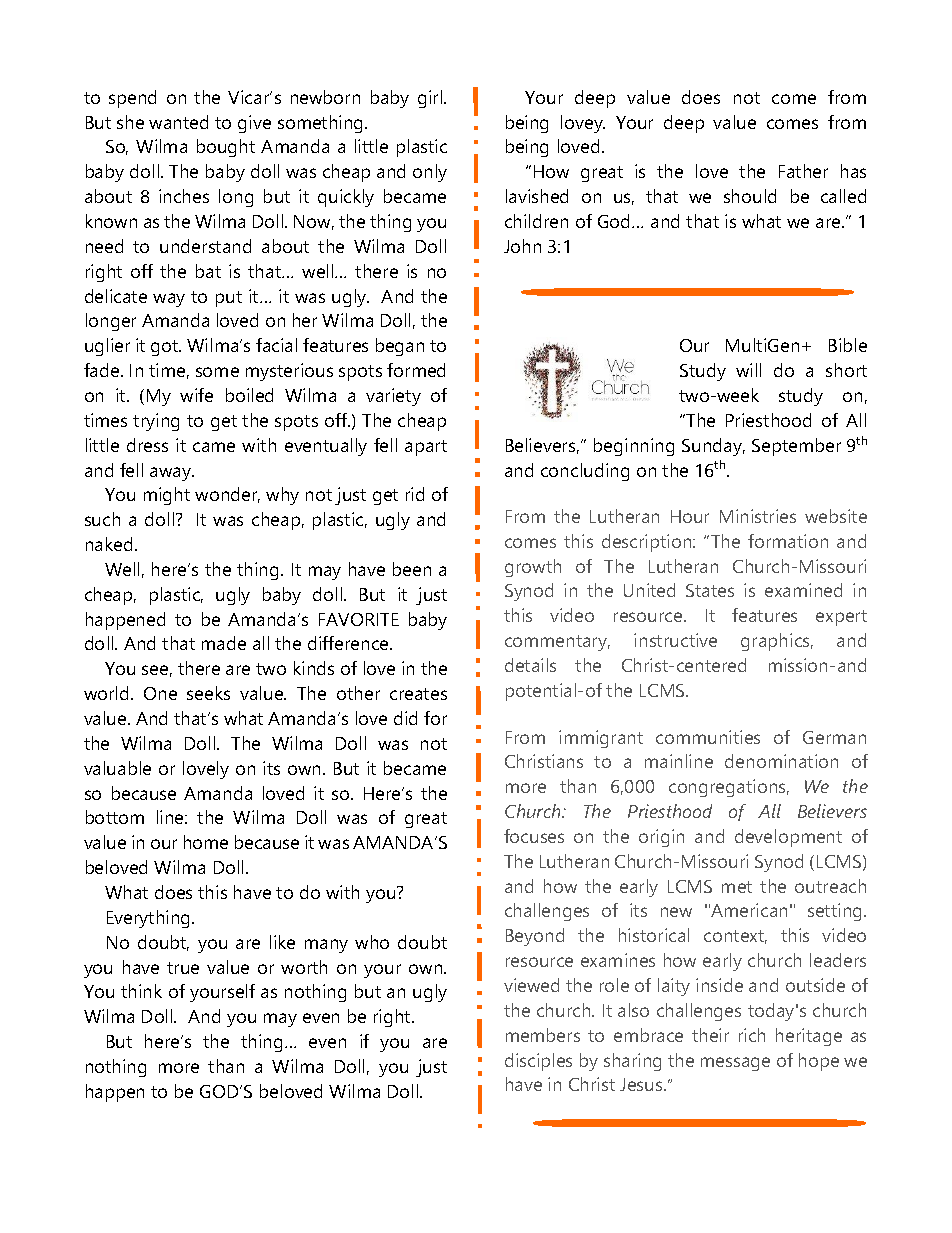 The height and width of the page is (1233, 952). What do you see at coordinates (431, 99) in the page?
I see `girl` at bounding box center [431, 99].
